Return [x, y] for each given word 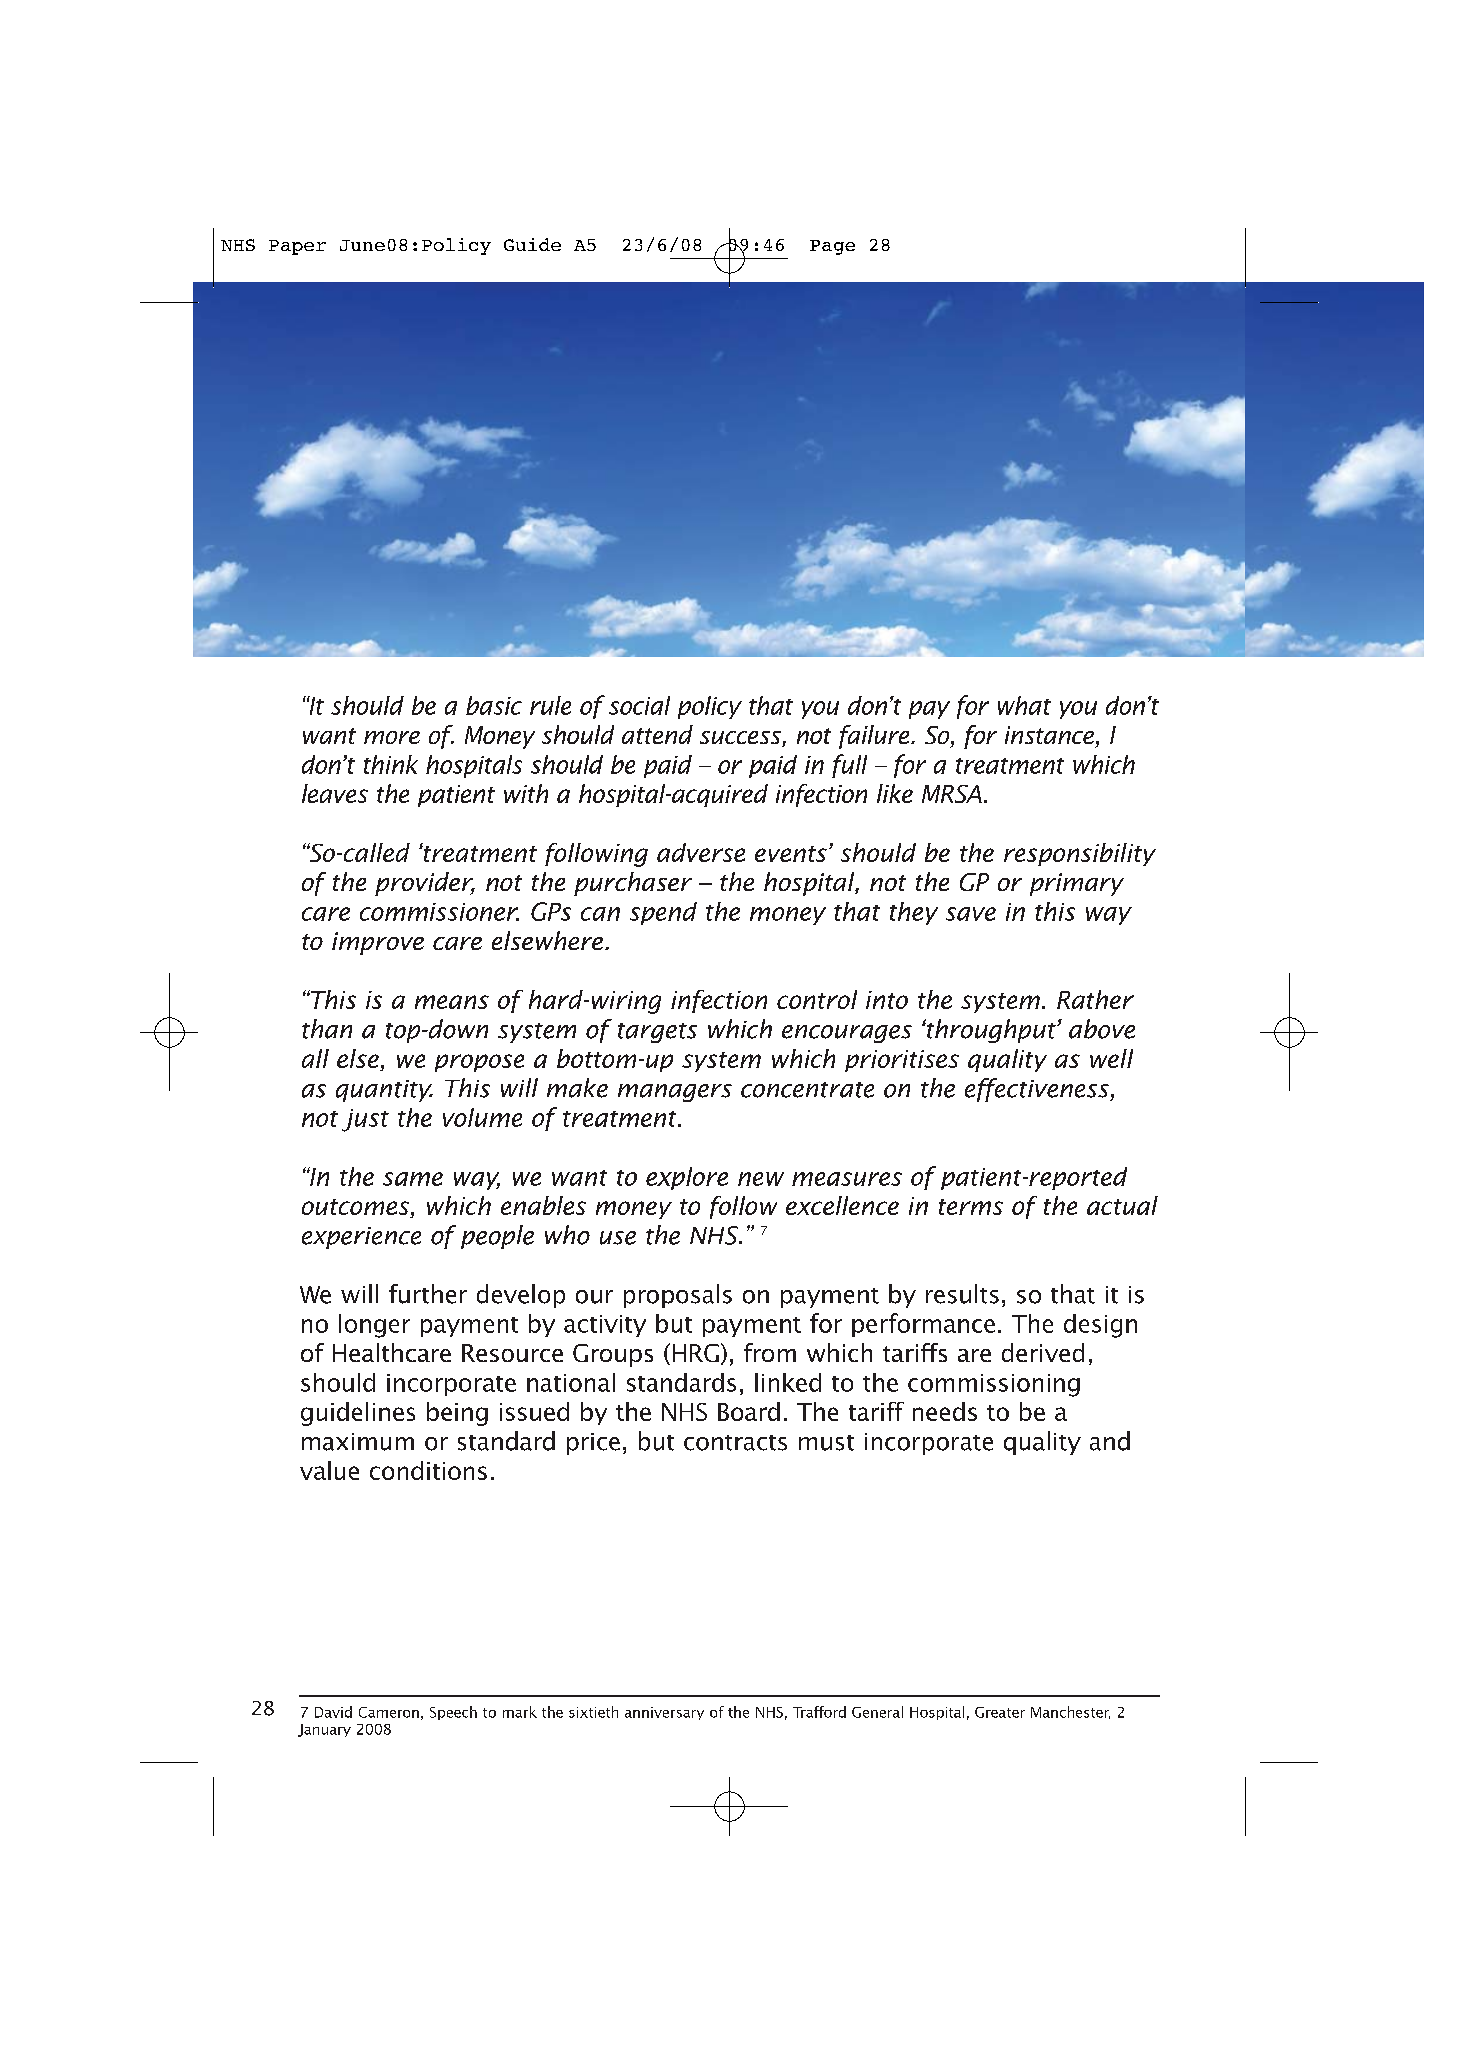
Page [832, 247]
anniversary [664, 1713]
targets [657, 1033]
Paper [297, 247]
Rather [1095, 999]
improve [378, 943]
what [1024, 705]
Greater [1000, 1712]
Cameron [389, 1712]
